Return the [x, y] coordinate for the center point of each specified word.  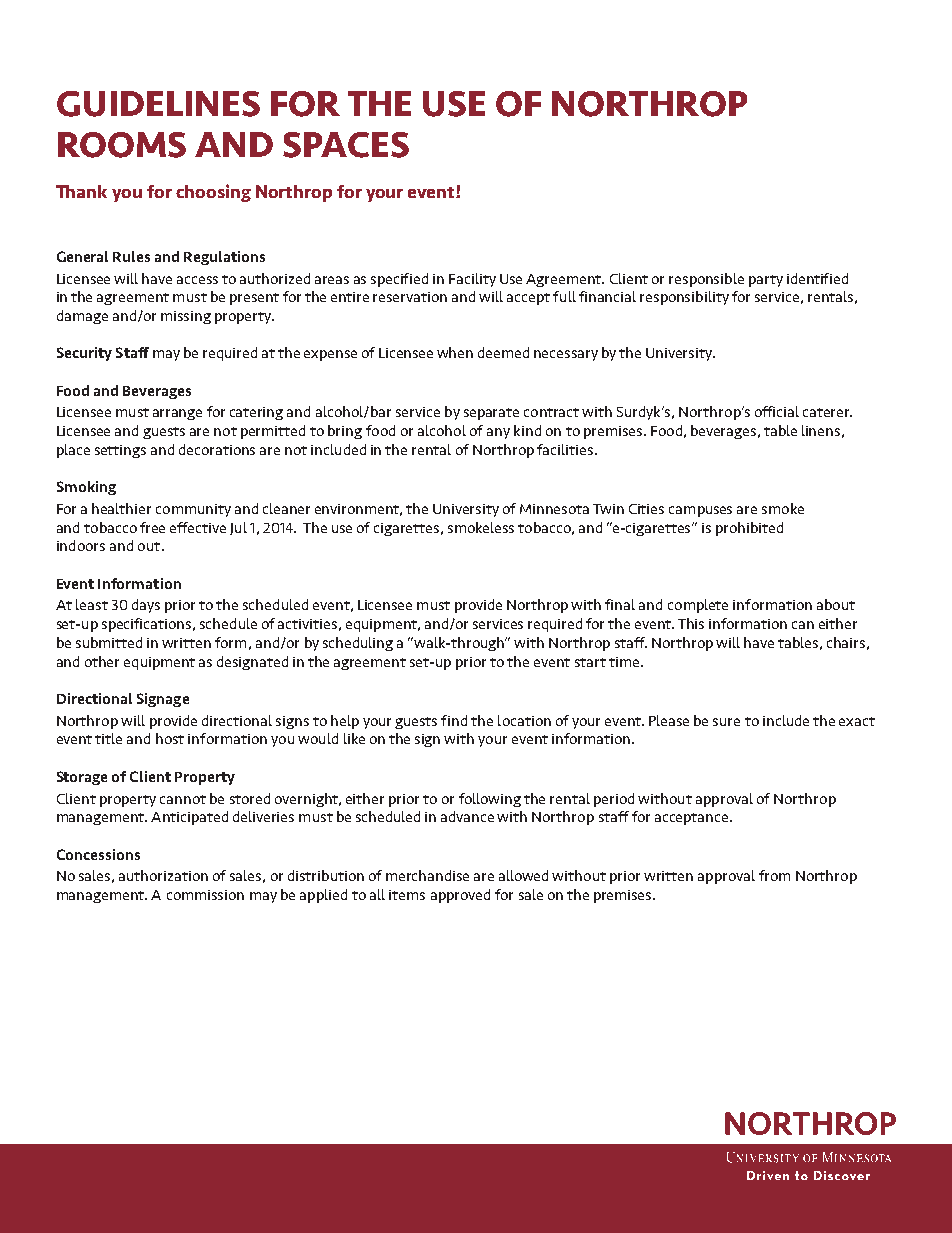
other [102, 661]
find [454, 720]
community [193, 510]
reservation [410, 297]
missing [186, 317]
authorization [163, 875]
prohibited [749, 529]
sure [726, 722]
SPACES [346, 145]
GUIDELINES [158, 104]
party [766, 281]
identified [817, 278]
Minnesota [554, 509]
